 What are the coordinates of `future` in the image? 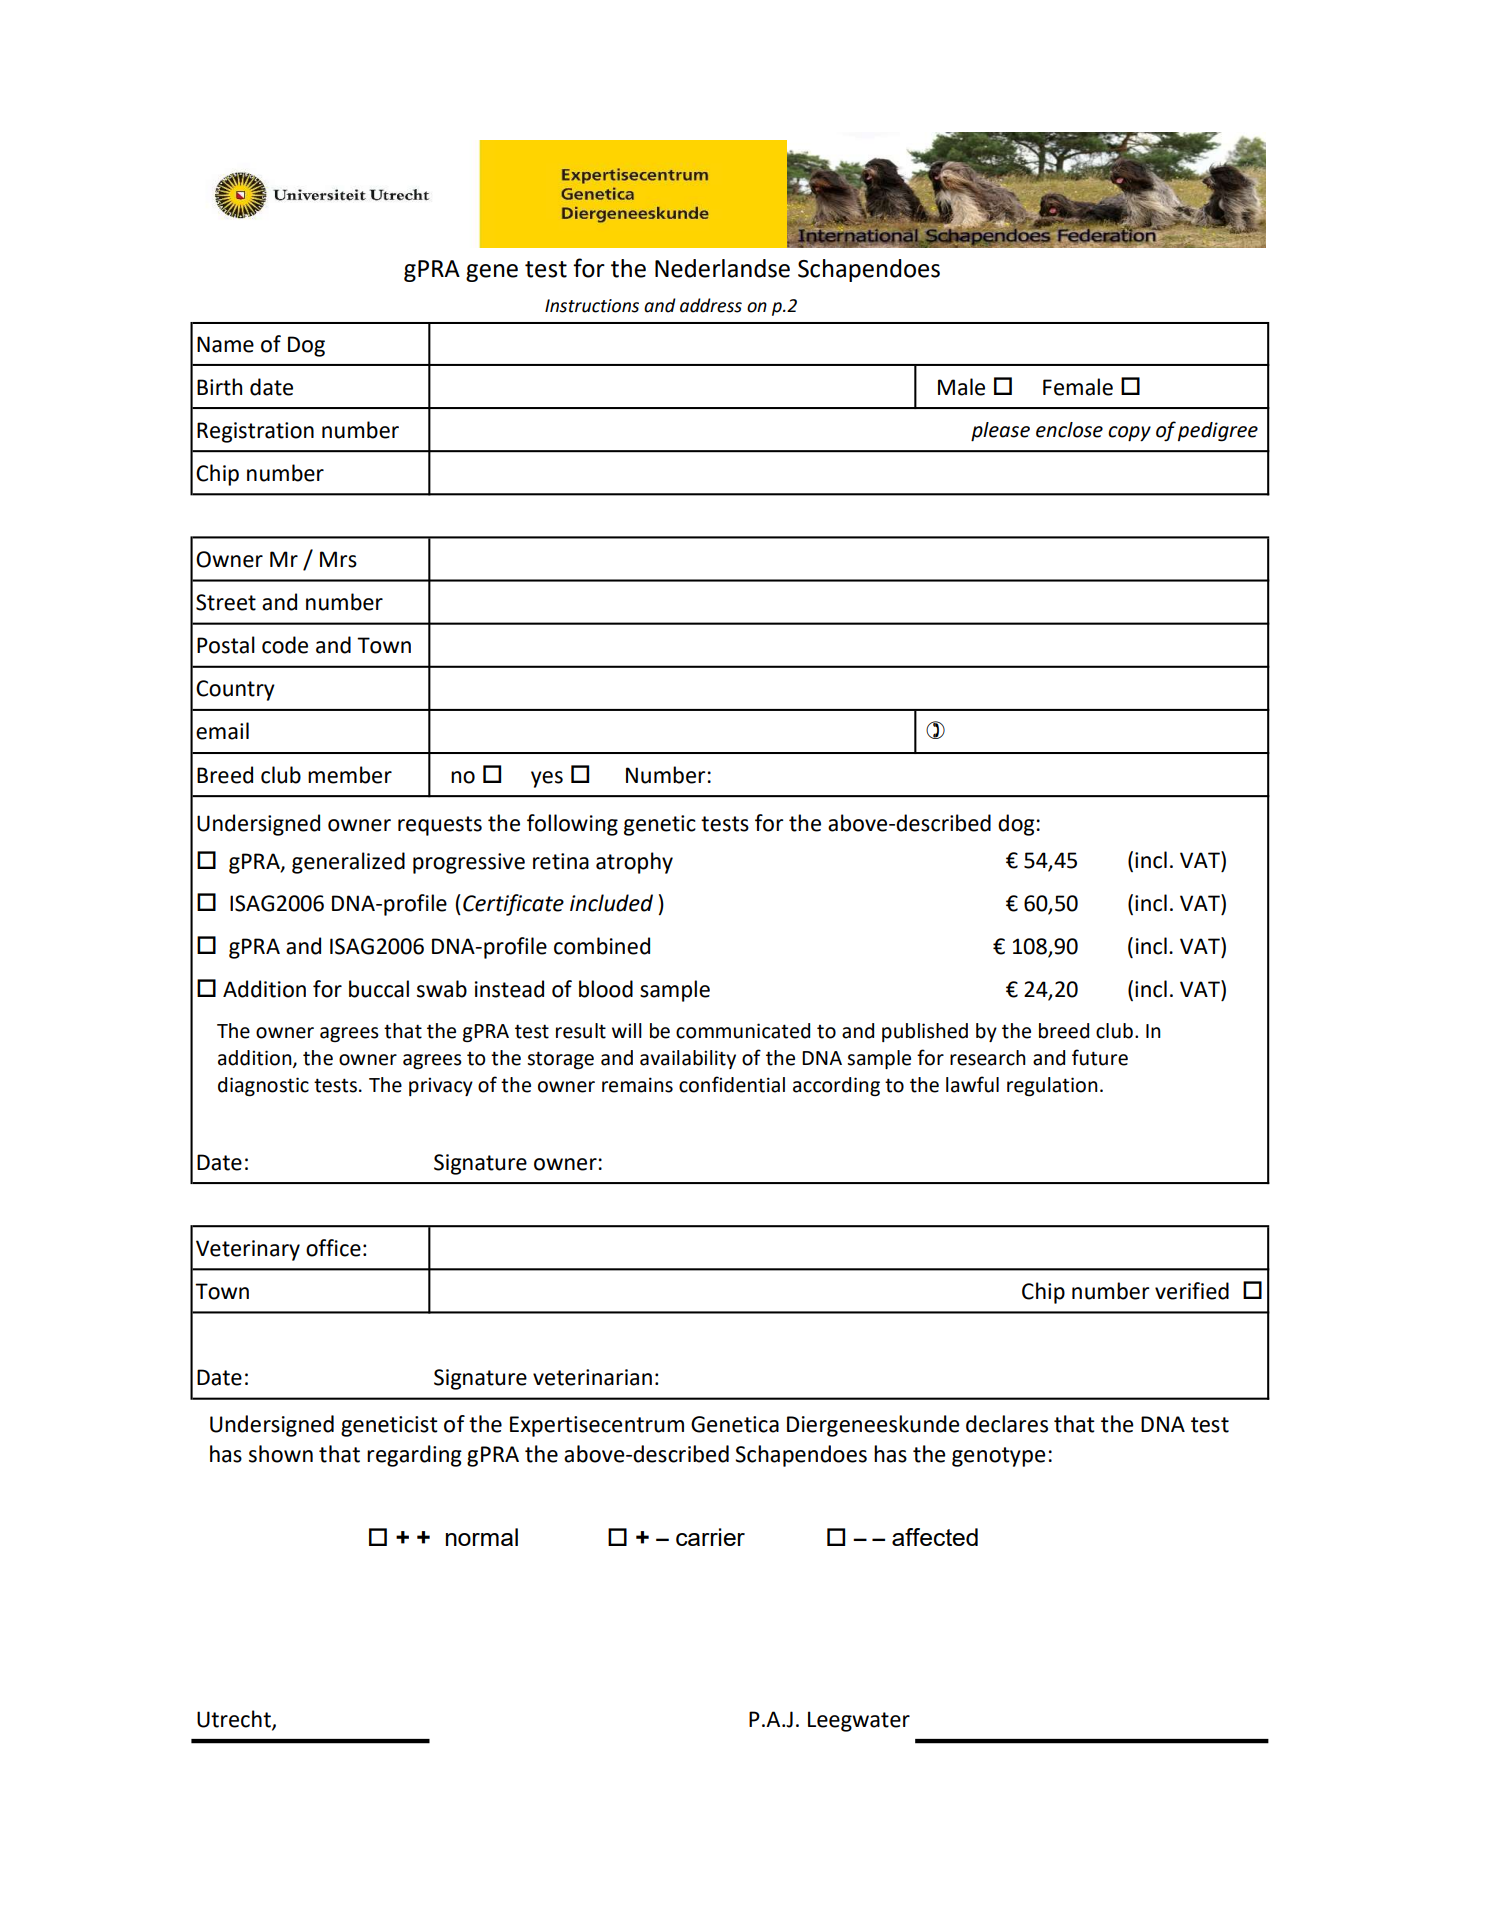 It's located at (1100, 1057).
